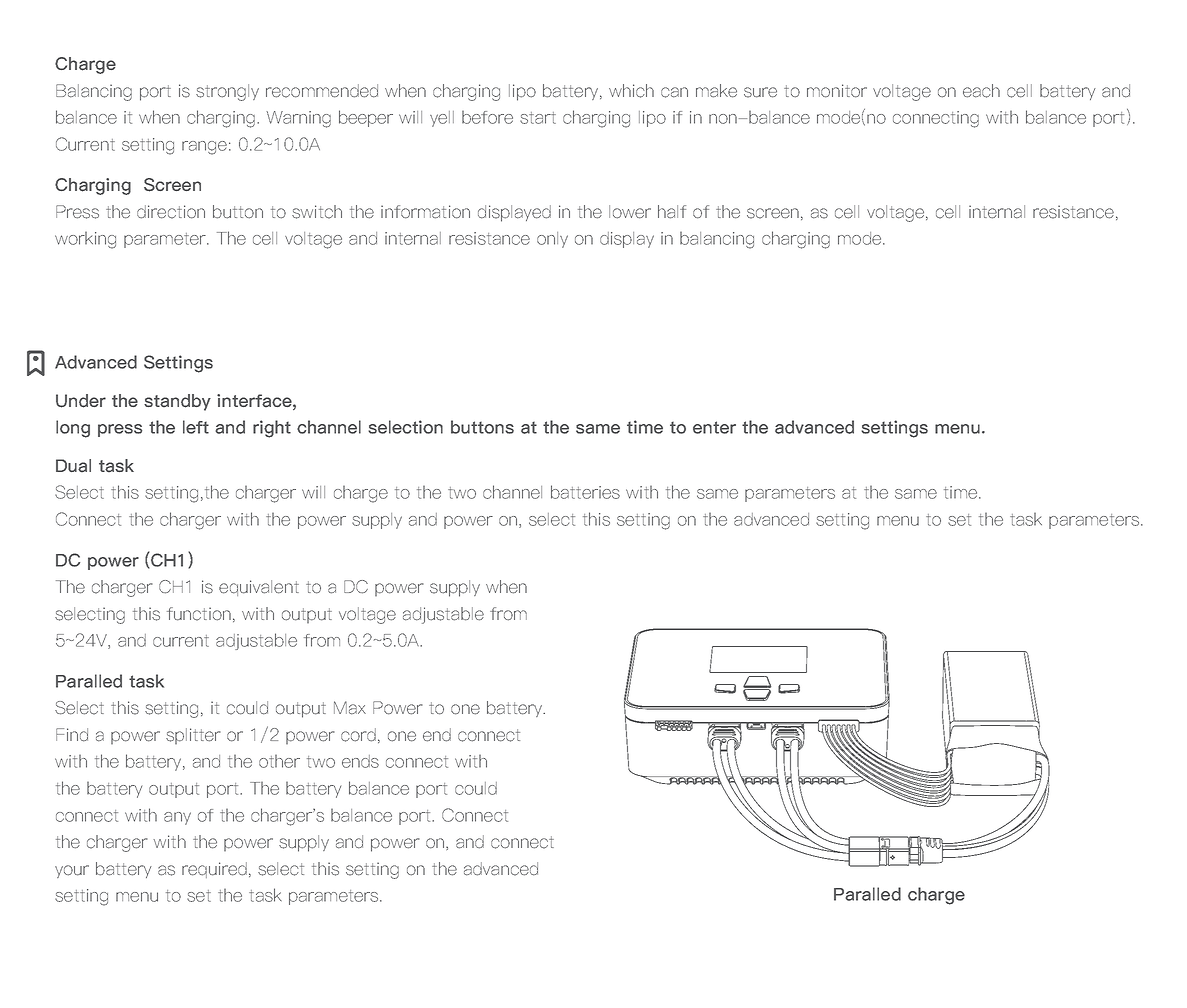 This page has width=1187, height=1008. Describe the element at coordinates (73, 466) in the page. I see `Dual` at that location.
